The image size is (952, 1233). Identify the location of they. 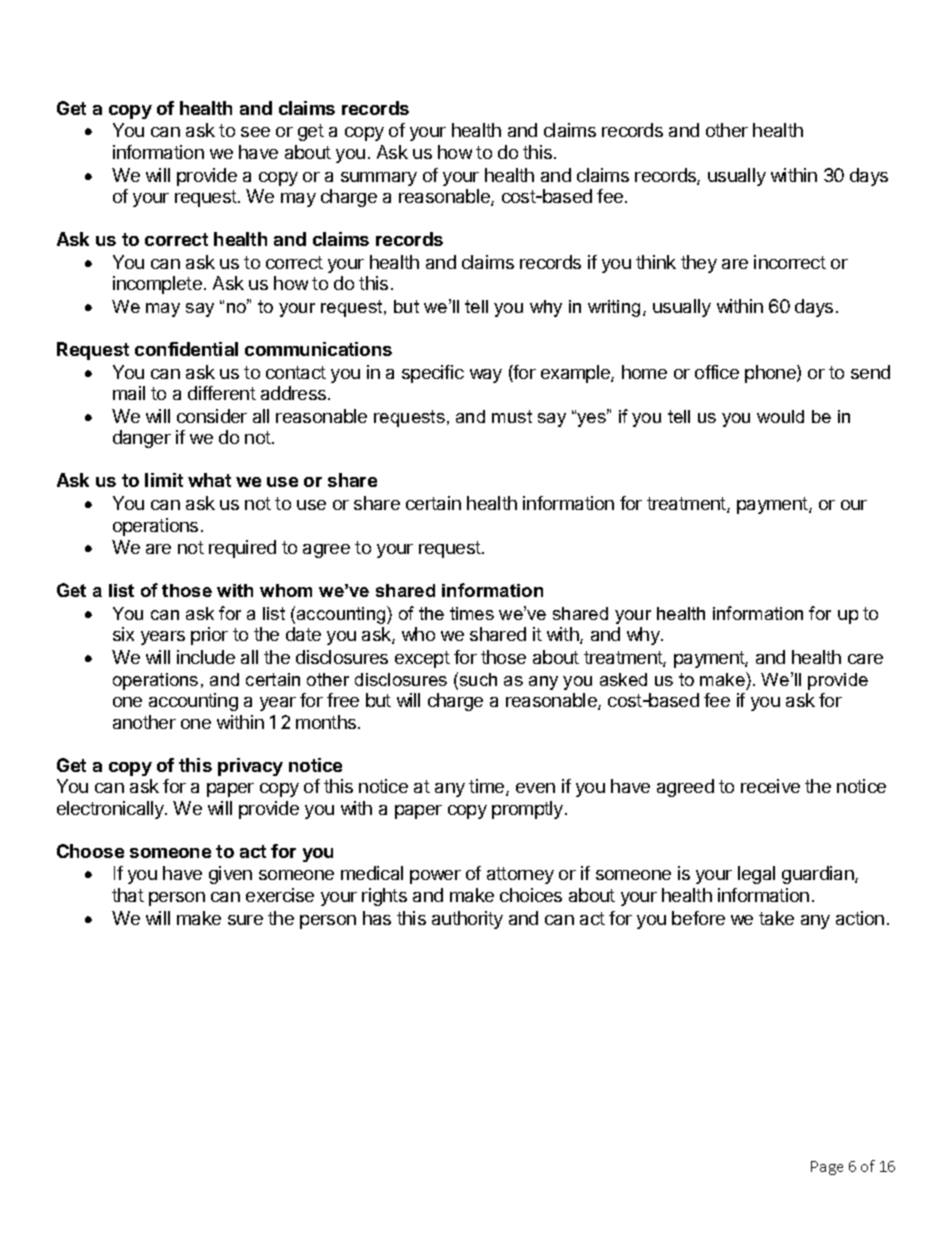
(699, 264).
